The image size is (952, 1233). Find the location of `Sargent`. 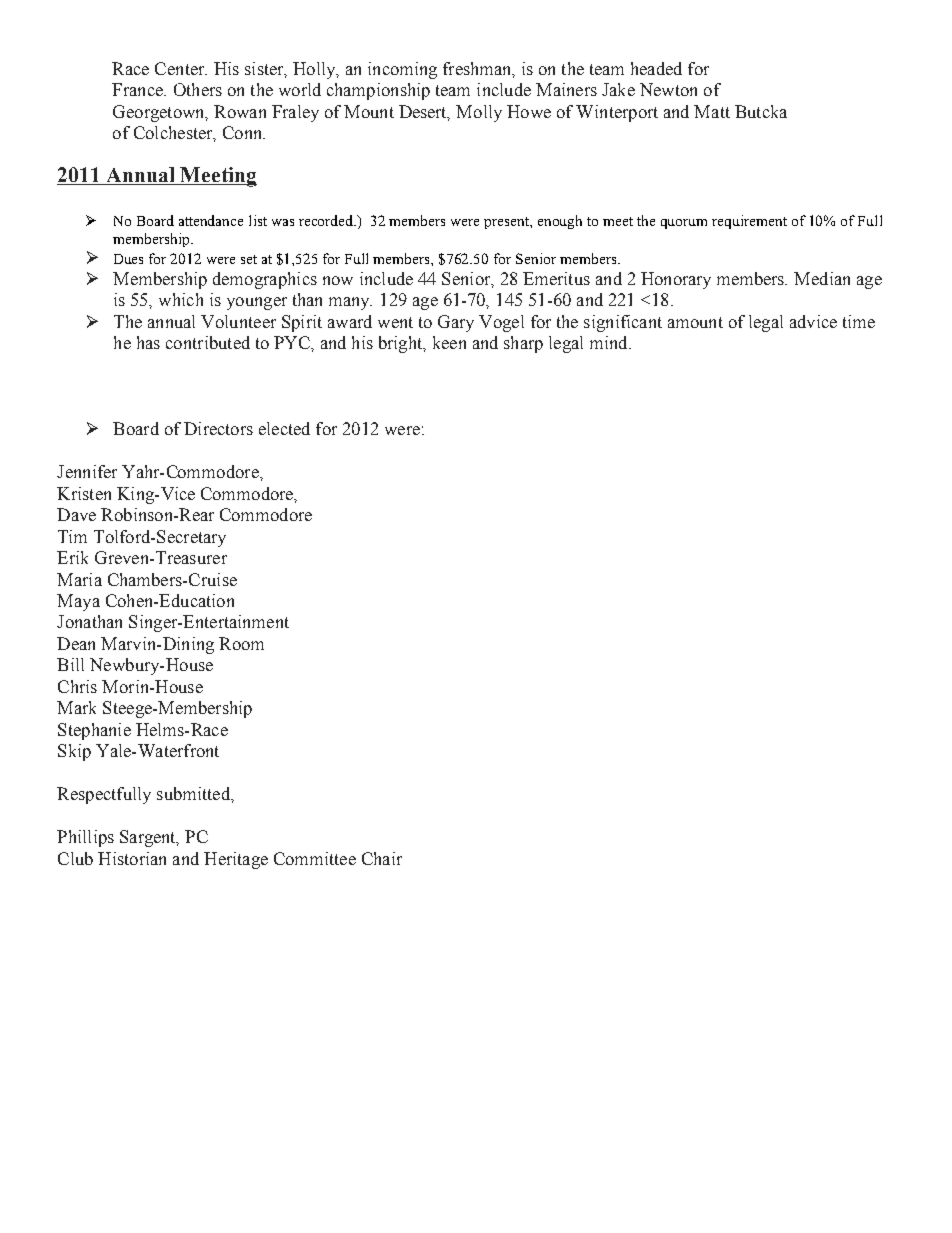

Sargent is located at coordinates (149, 838).
